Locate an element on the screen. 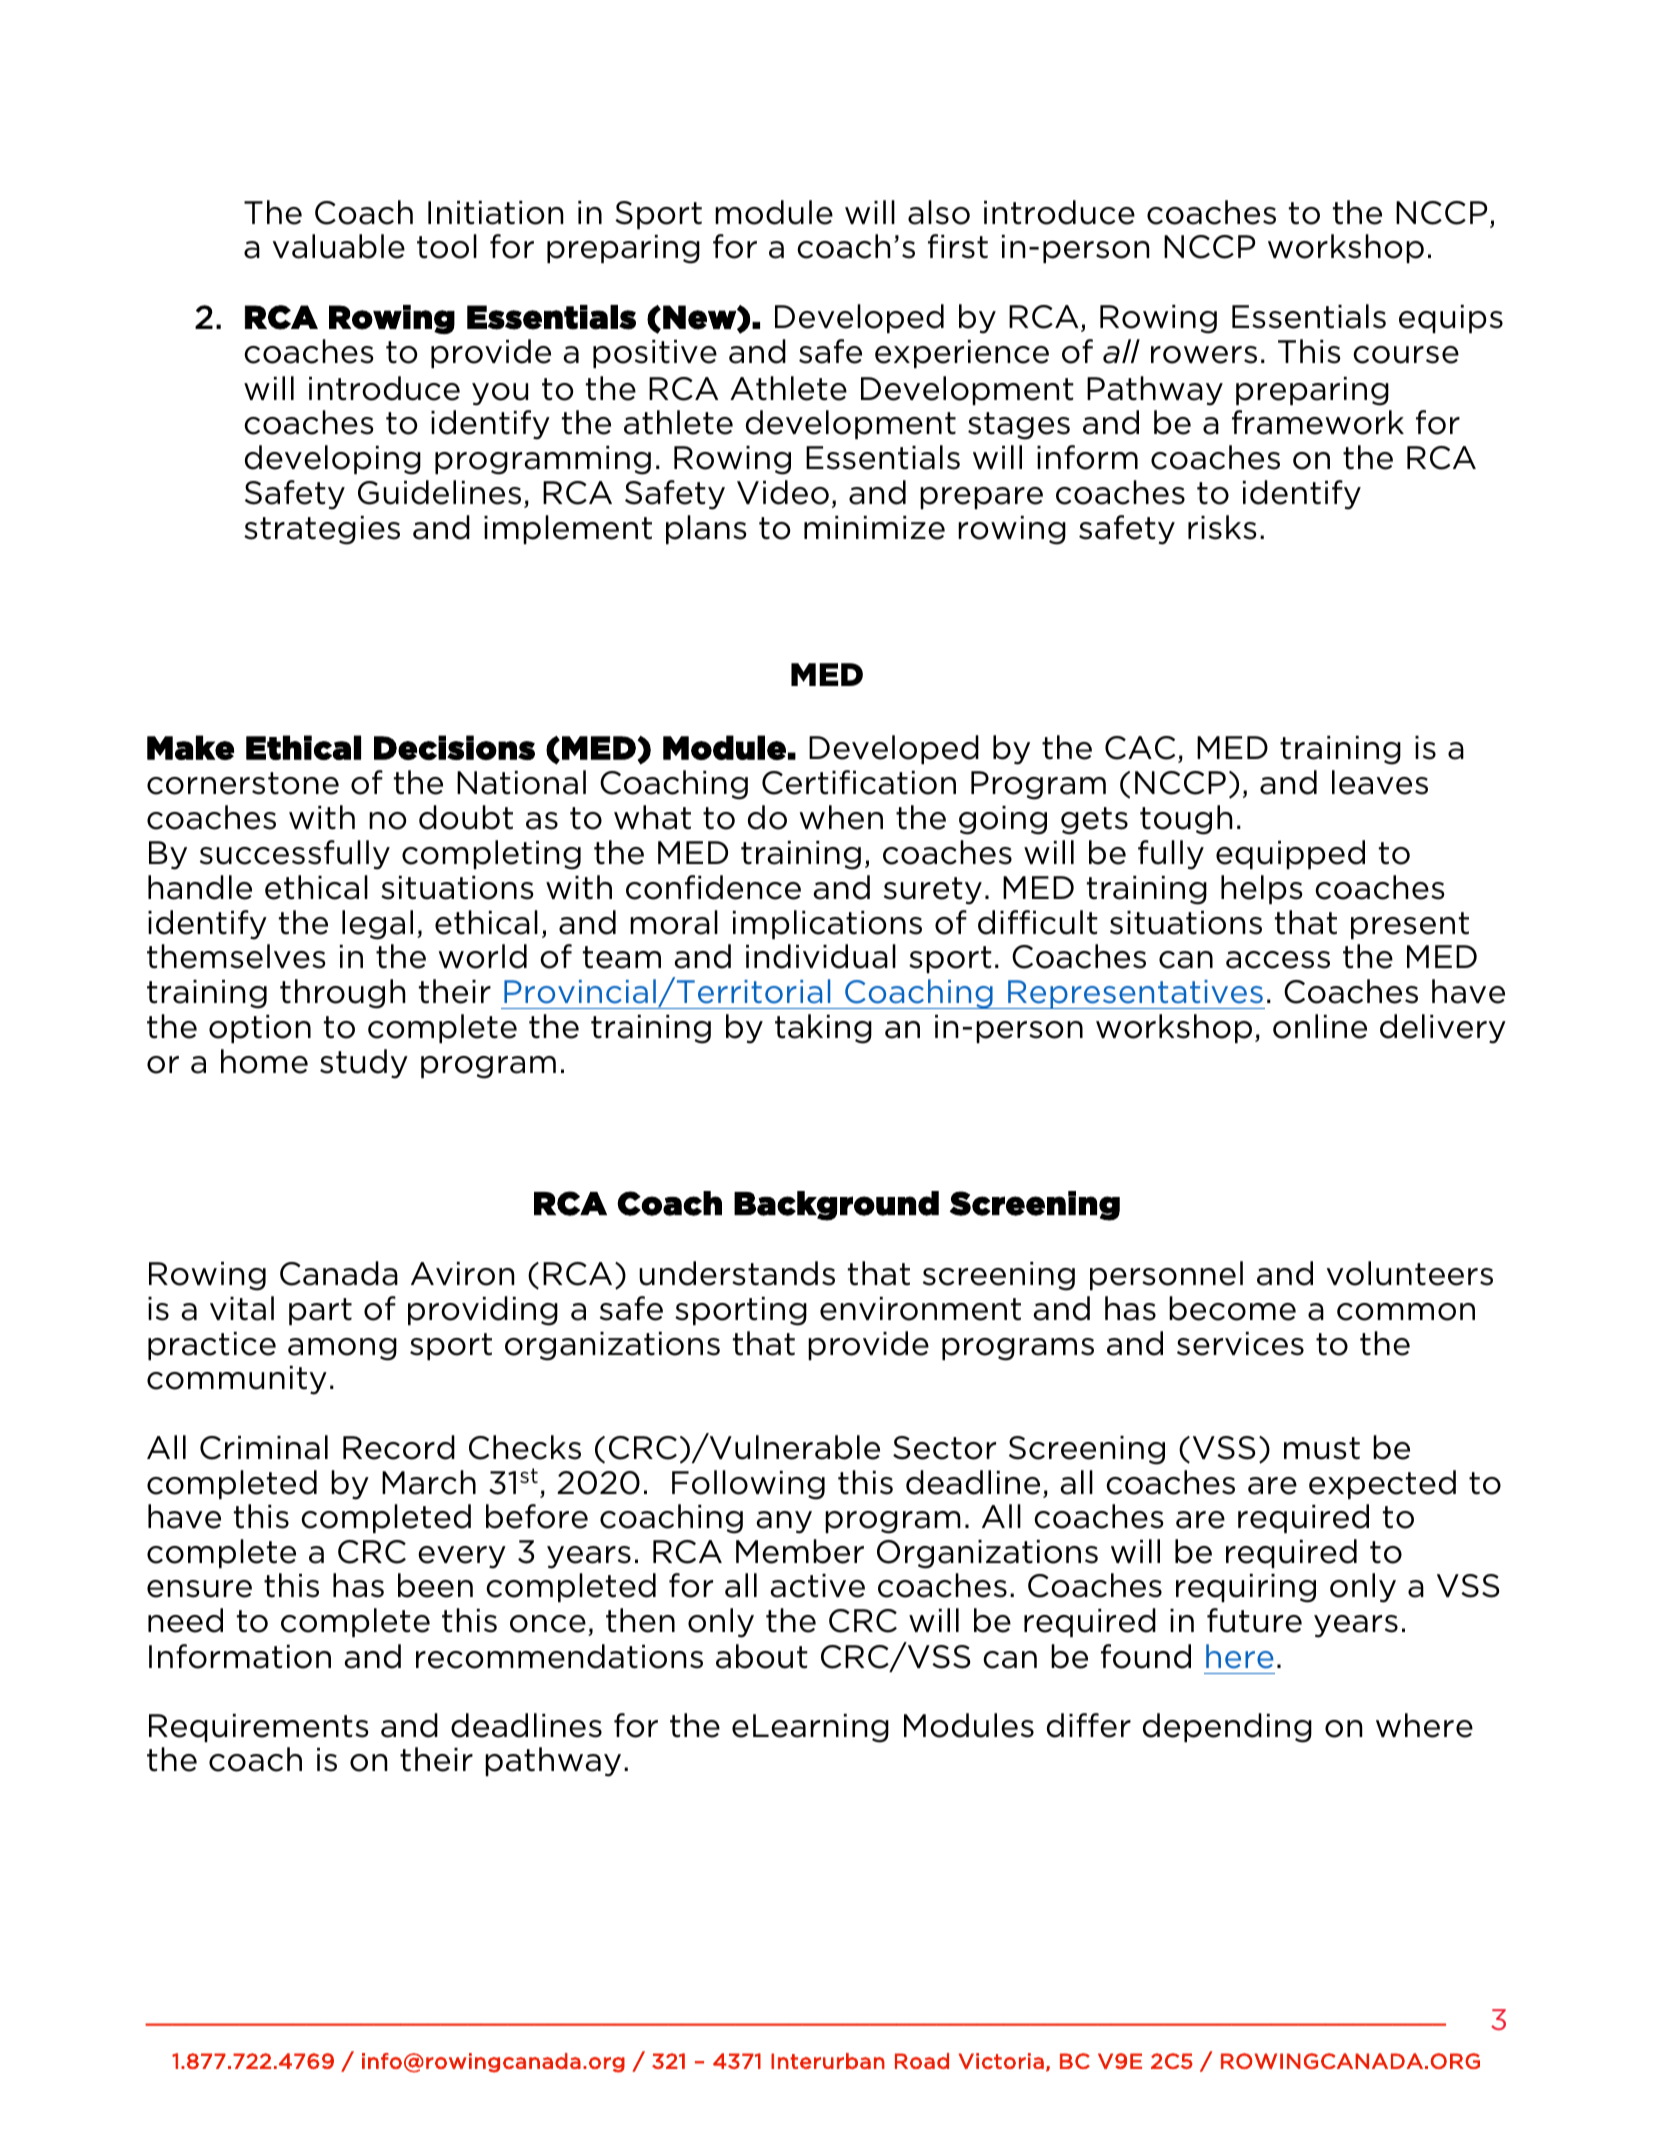  when is located at coordinates (841, 817).
